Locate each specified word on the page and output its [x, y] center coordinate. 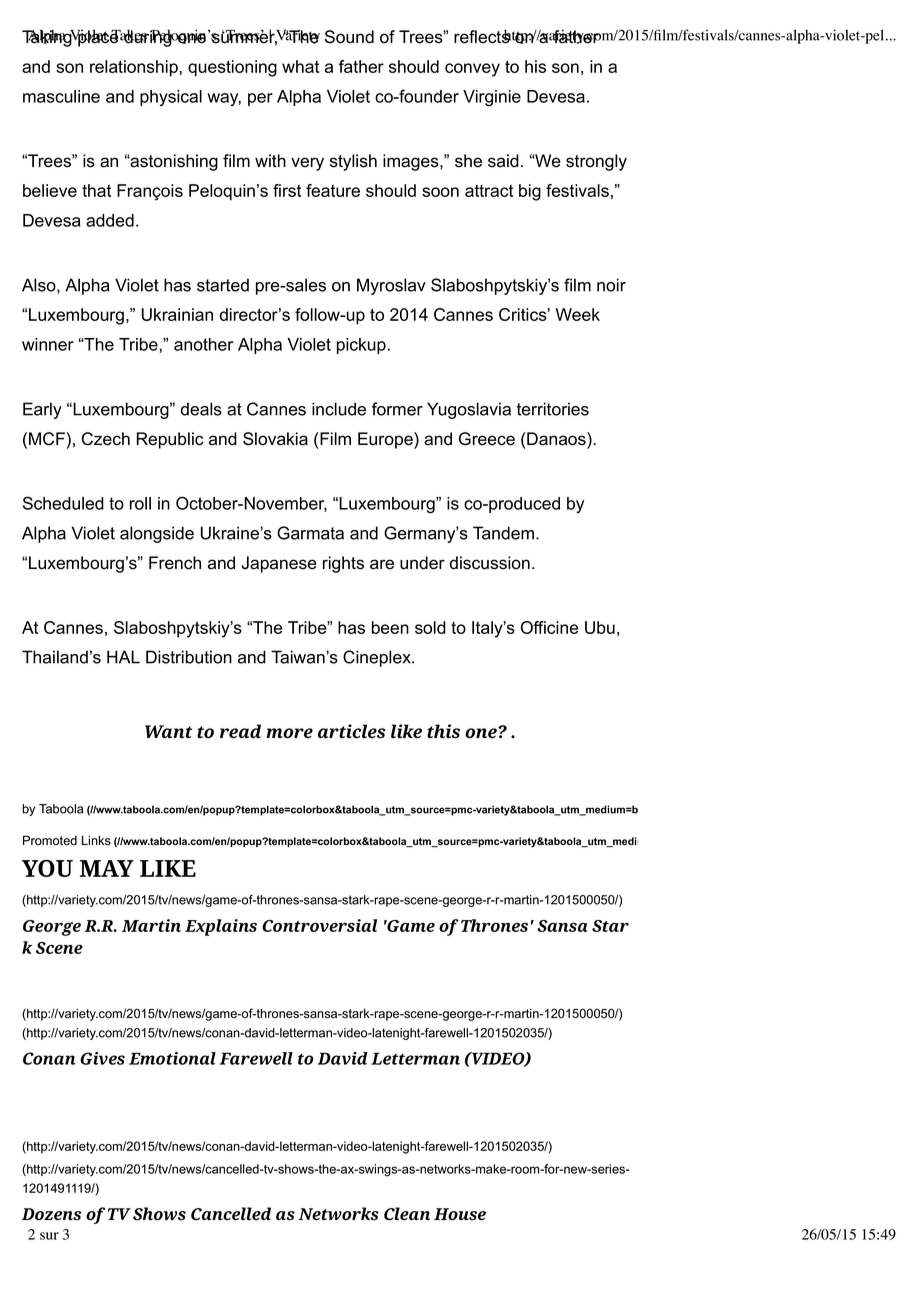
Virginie [492, 98]
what [300, 66]
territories [553, 409]
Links [96, 841]
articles [351, 731]
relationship [135, 68]
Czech [106, 439]
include [339, 409]
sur [49, 1236]
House [460, 1214]
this [443, 731]
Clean [407, 1213]
